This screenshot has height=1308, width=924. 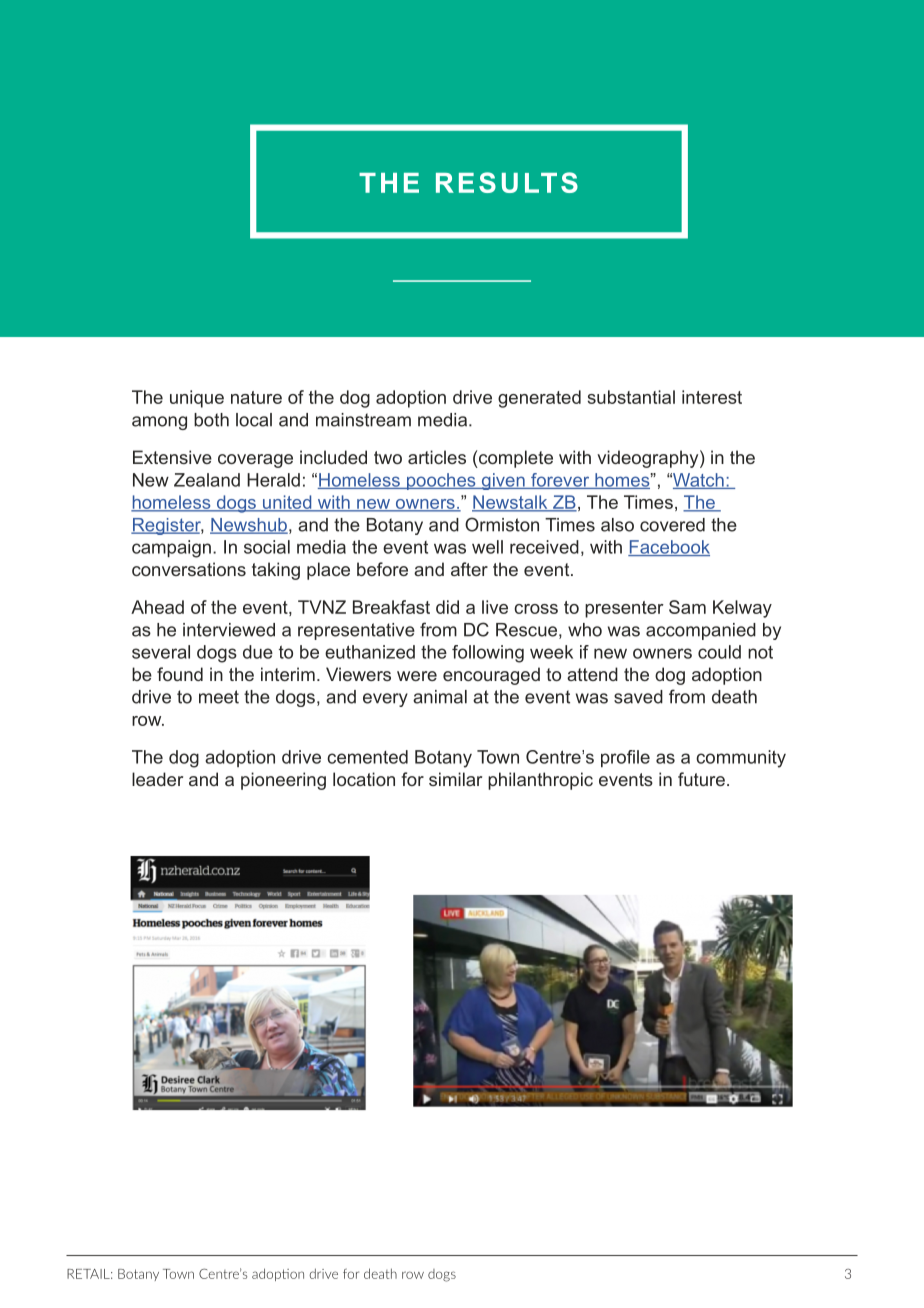 What do you see at coordinates (440, 697) in the screenshot?
I see `animal` at bounding box center [440, 697].
